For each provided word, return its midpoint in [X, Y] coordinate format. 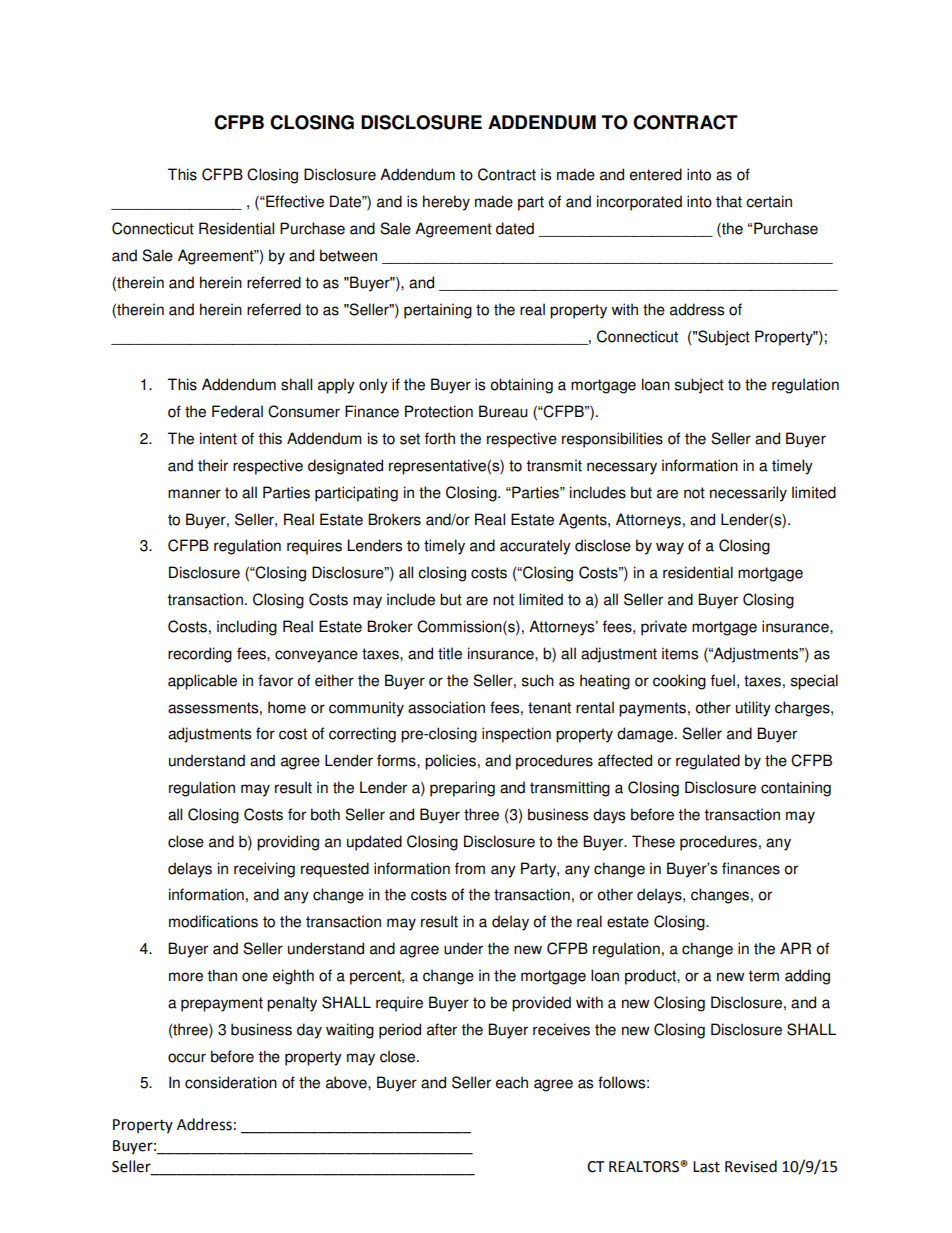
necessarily [748, 494]
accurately [535, 547]
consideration [231, 1082]
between [348, 255]
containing [796, 789]
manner [194, 494]
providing [288, 843]
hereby [446, 203]
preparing [462, 789]
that [729, 201]
